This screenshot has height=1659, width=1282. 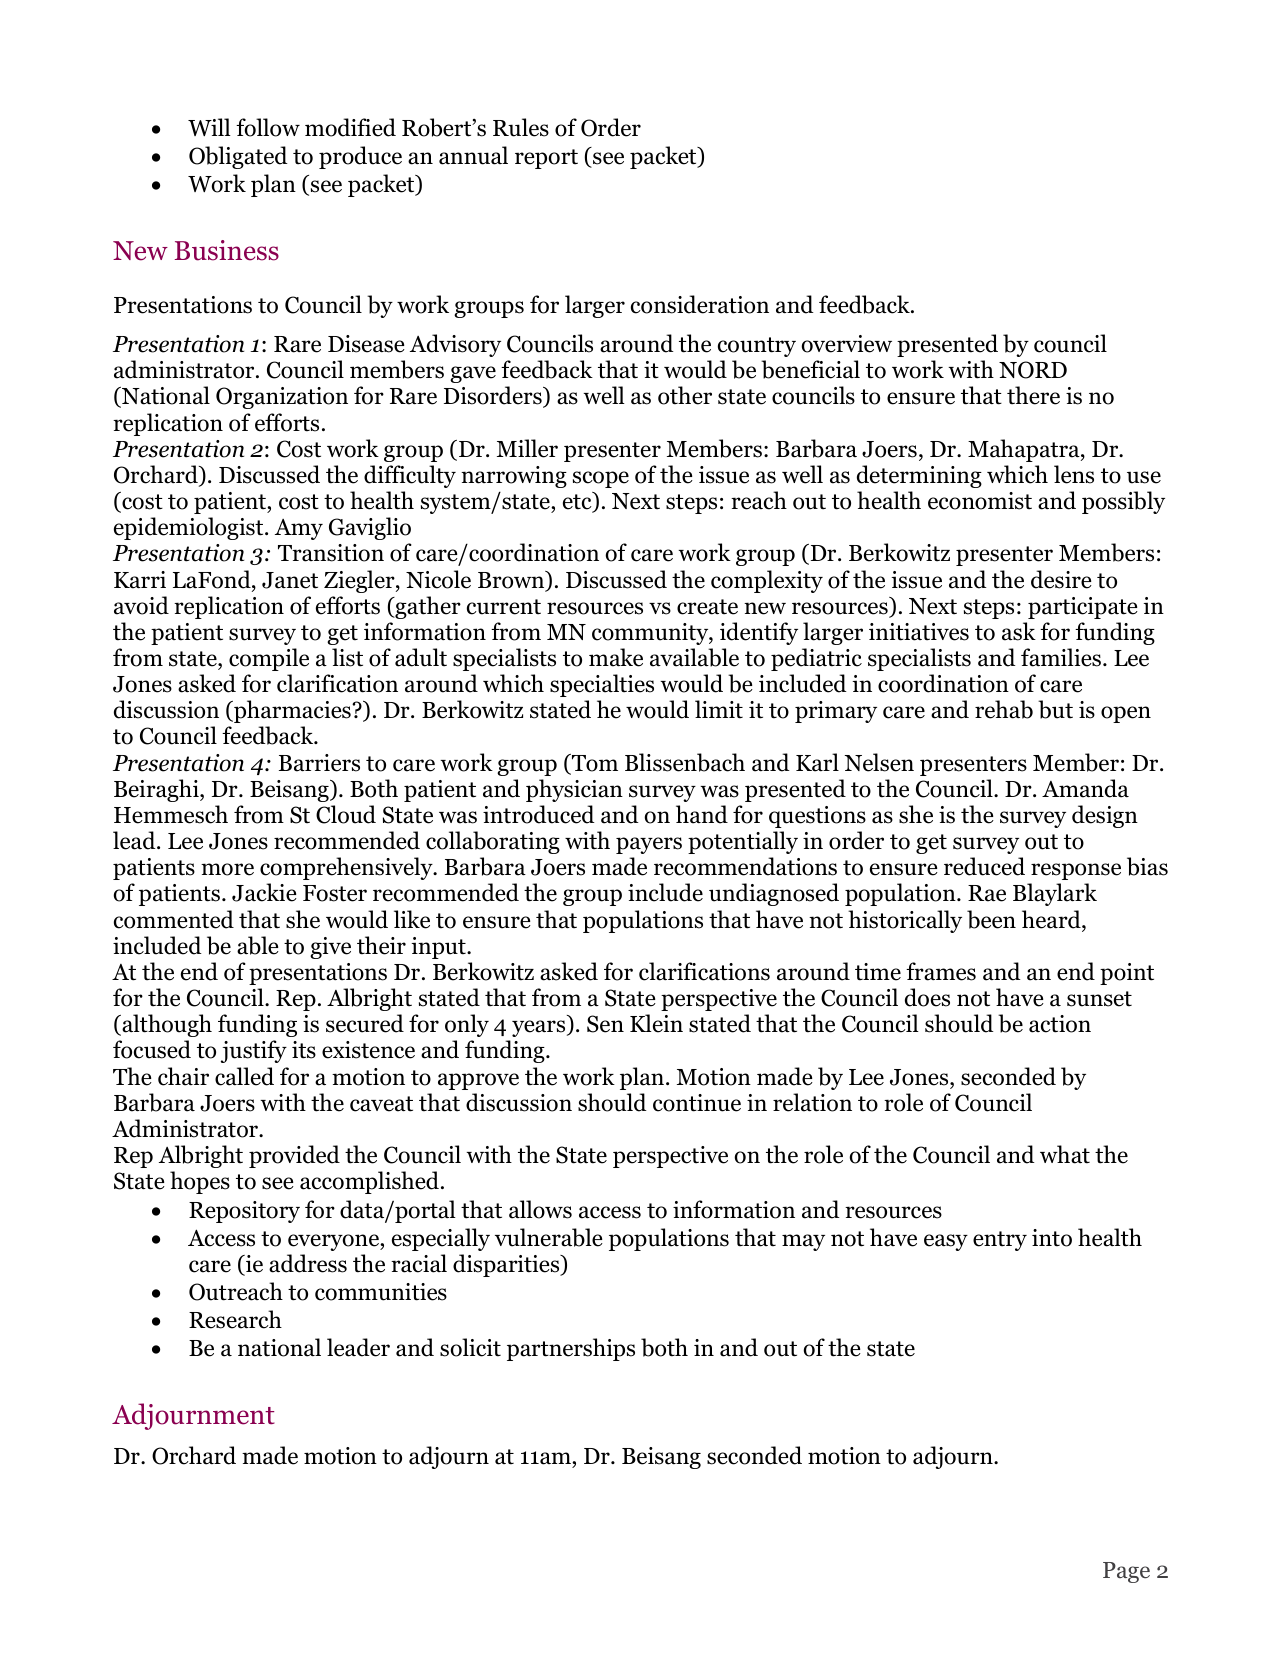 What do you see at coordinates (546, 159) in the screenshot?
I see `report` at bounding box center [546, 159].
